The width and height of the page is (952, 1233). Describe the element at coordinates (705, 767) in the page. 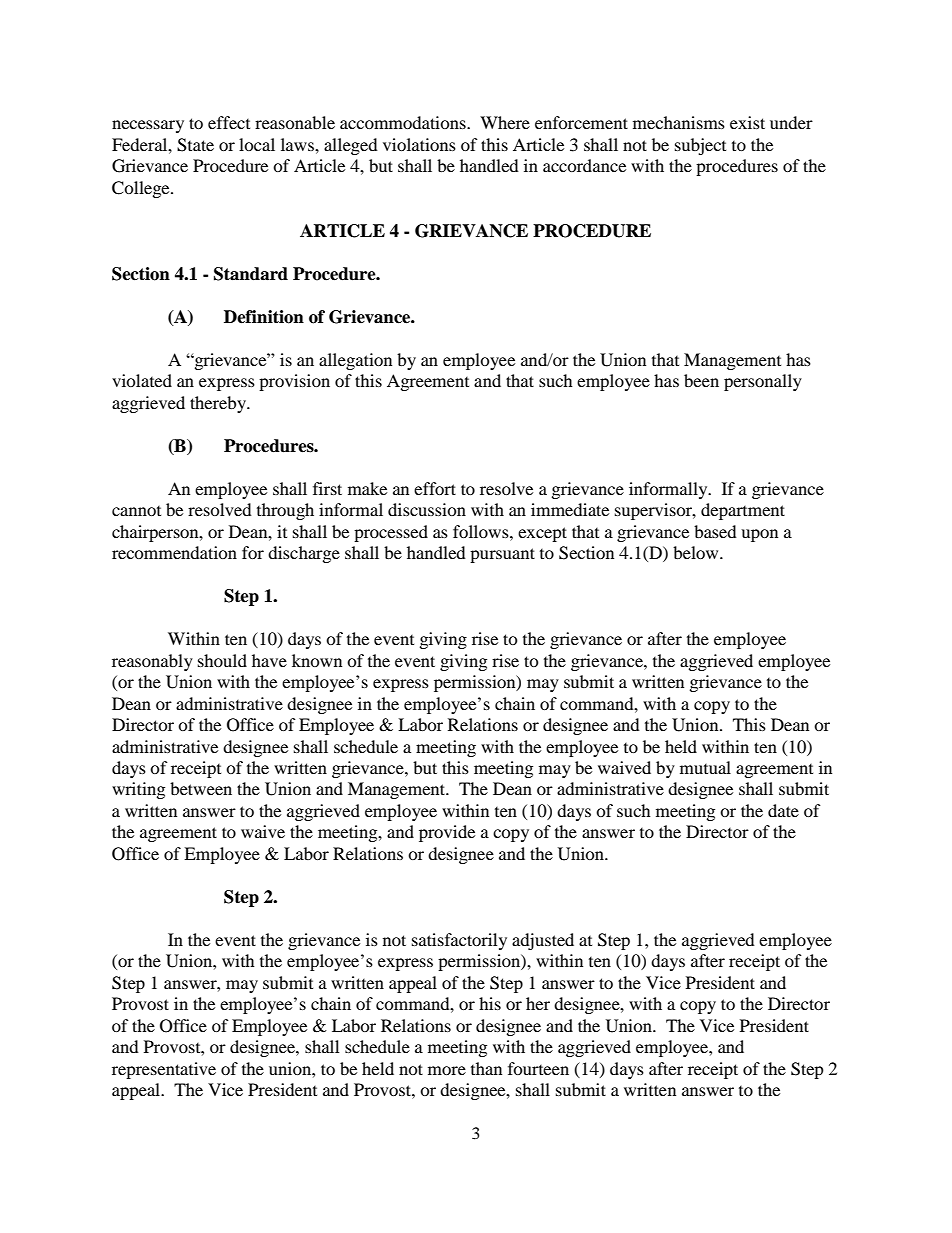

I see `mutual` at that location.
